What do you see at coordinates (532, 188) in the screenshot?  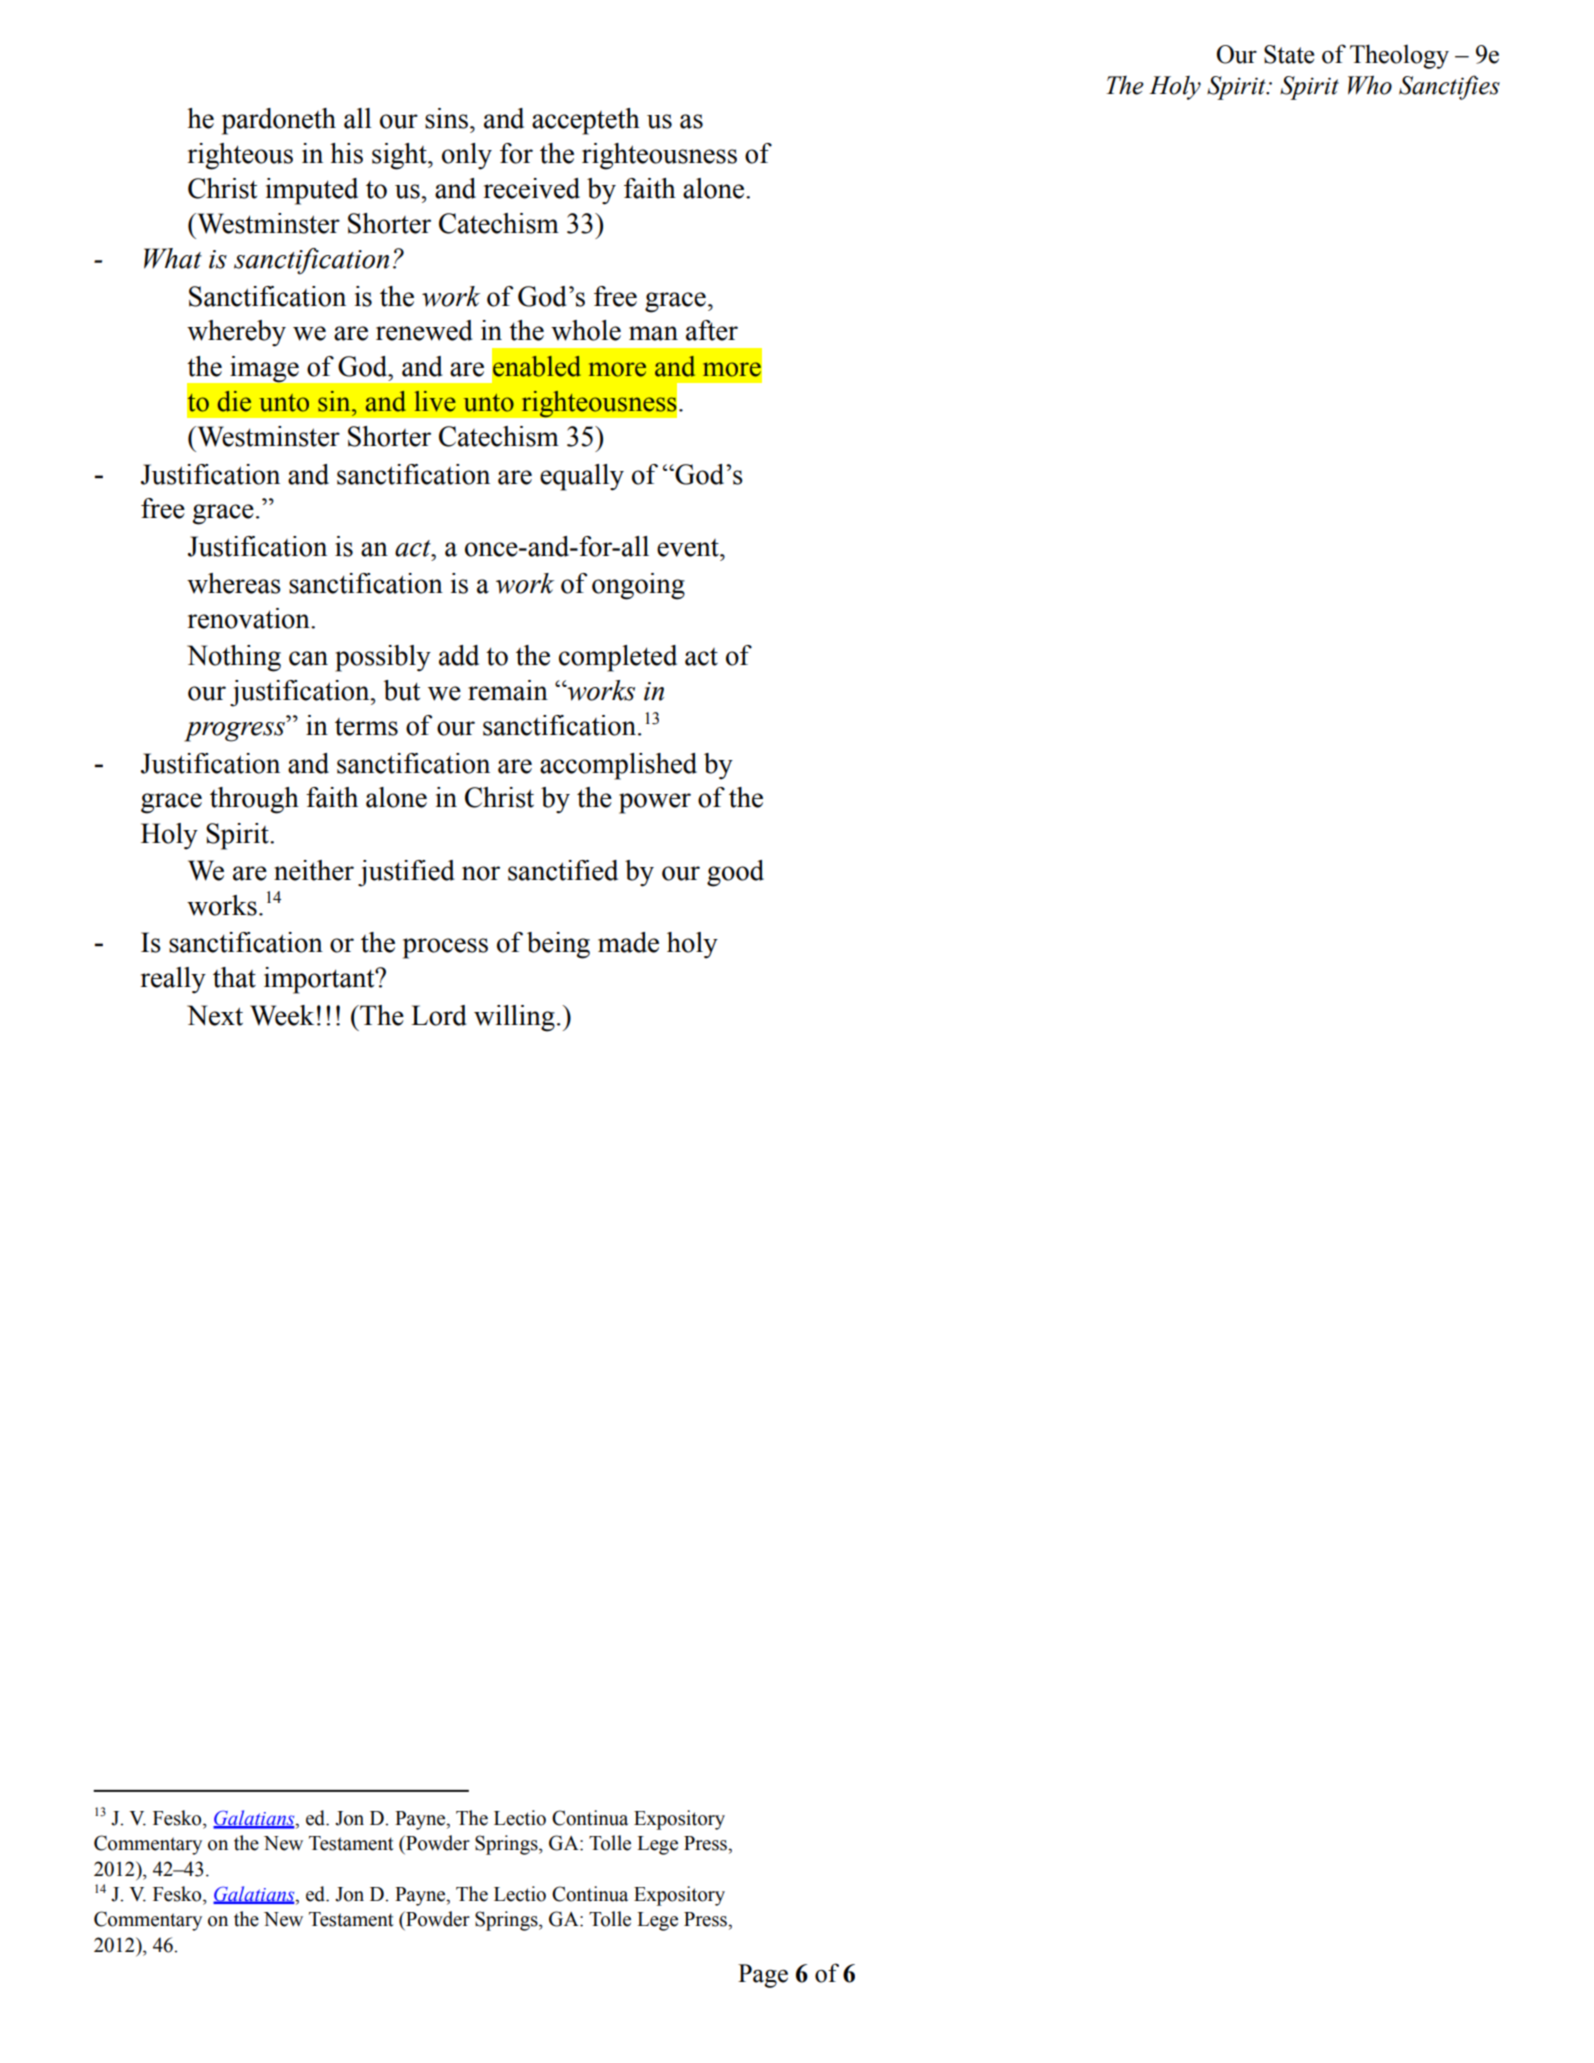 I see `received` at bounding box center [532, 188].
